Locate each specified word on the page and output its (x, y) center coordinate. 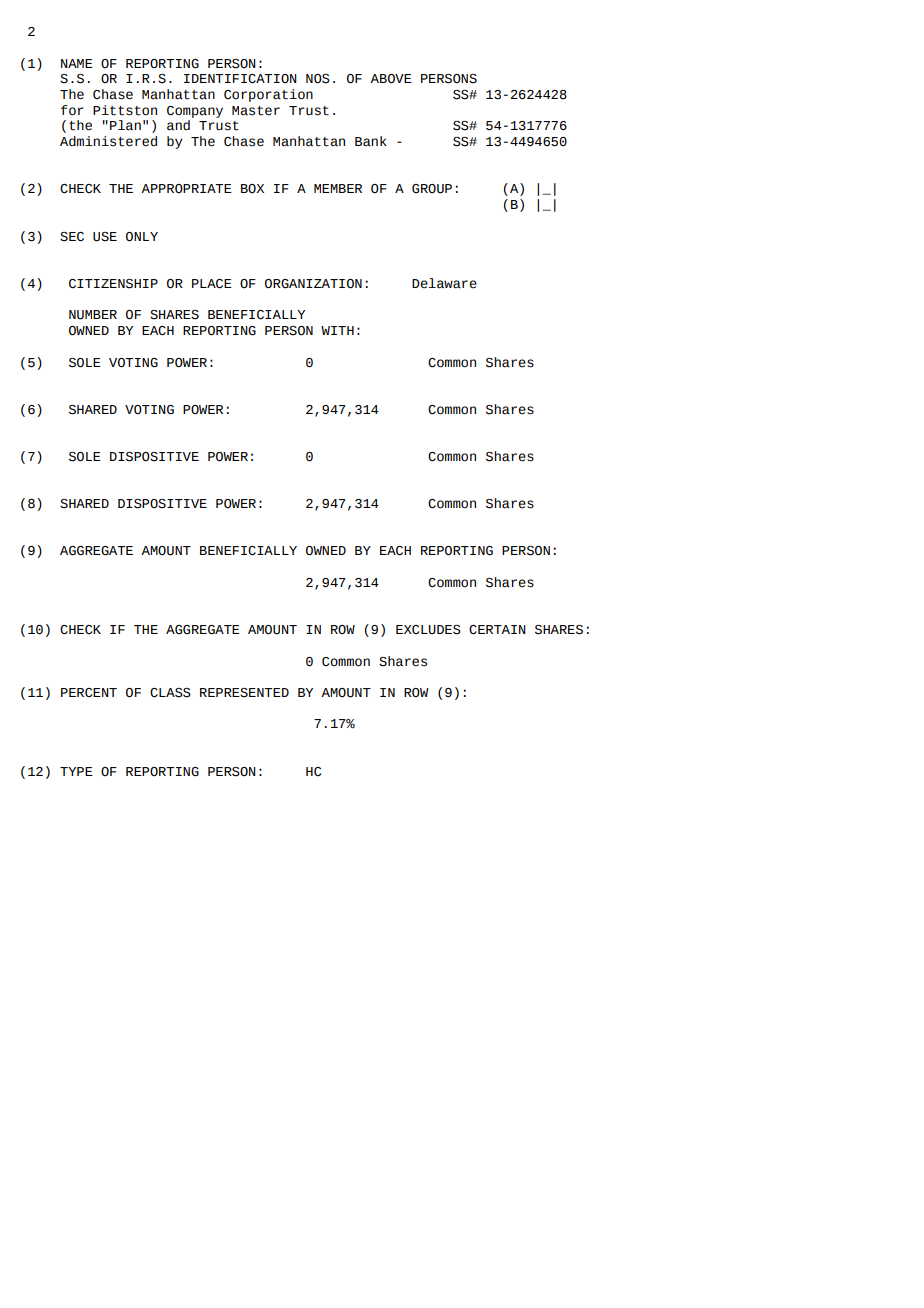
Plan (125, 125)
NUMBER (93, 315)
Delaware (444, 283)
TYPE (76, 771)
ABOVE (391, 79)
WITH (337, 330)
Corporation (268, 95)
